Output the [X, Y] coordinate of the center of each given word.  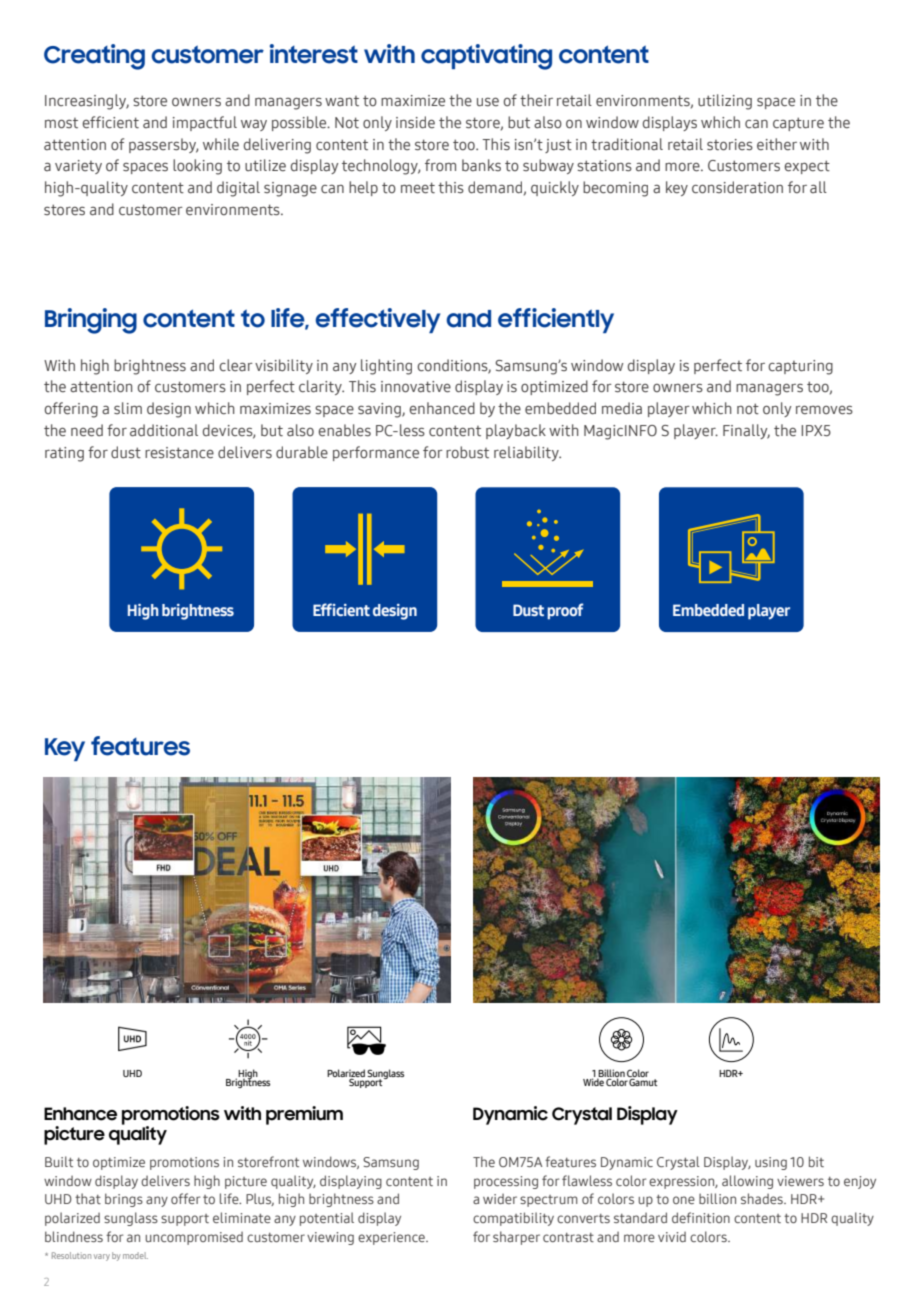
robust [467, 452]
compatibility [513, 1219]
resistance [179, 453]
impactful [205, 123]
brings [124, 1200]
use [488, 102]
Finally [746, 431]
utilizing [725, 102]
